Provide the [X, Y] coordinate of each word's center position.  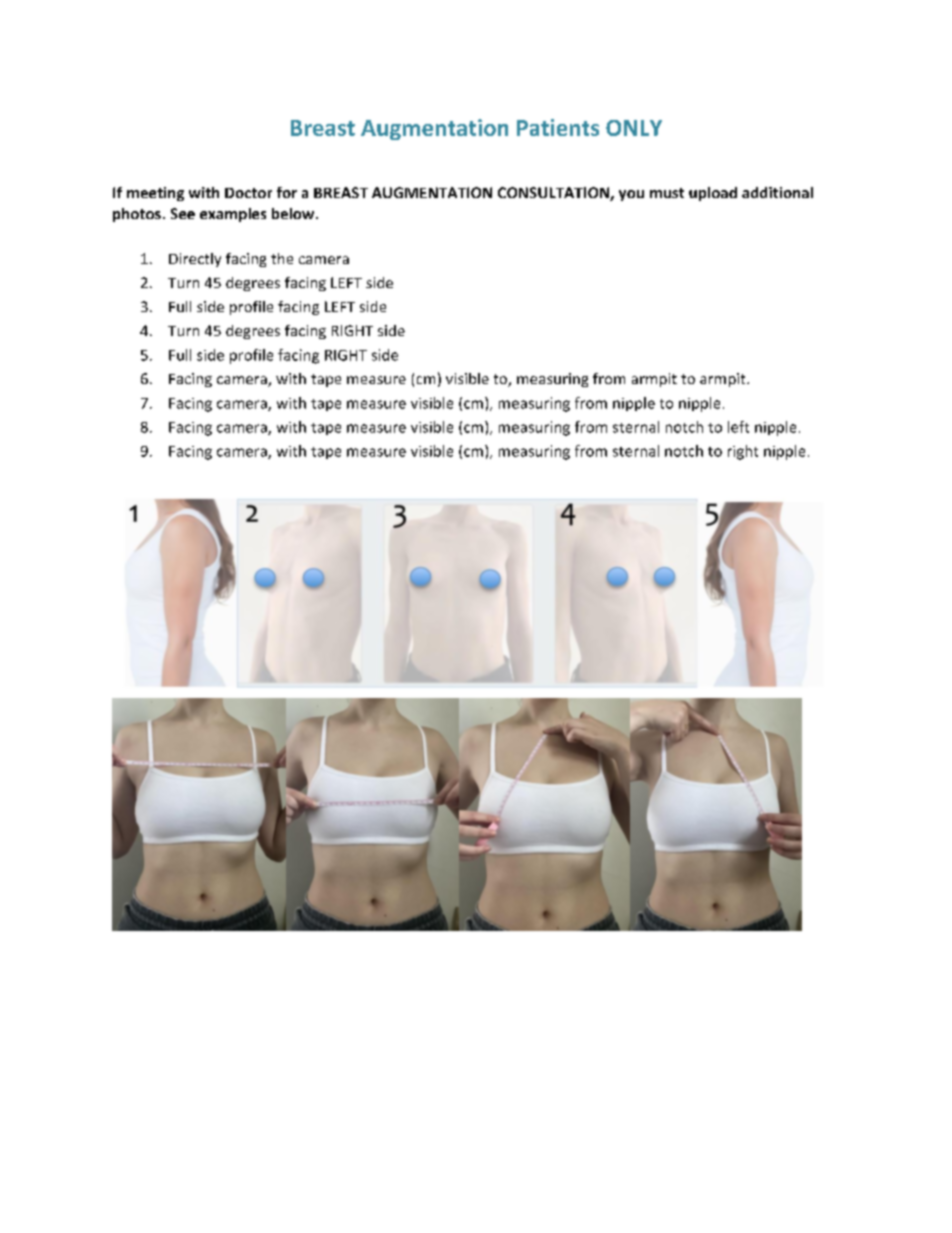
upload [713, 194]
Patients [558, 127]
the [282, 258]
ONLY [634, 128]
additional [777, 192]
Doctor [248, 193]
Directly [195, 260]
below [294, 213]
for [287, 192]
